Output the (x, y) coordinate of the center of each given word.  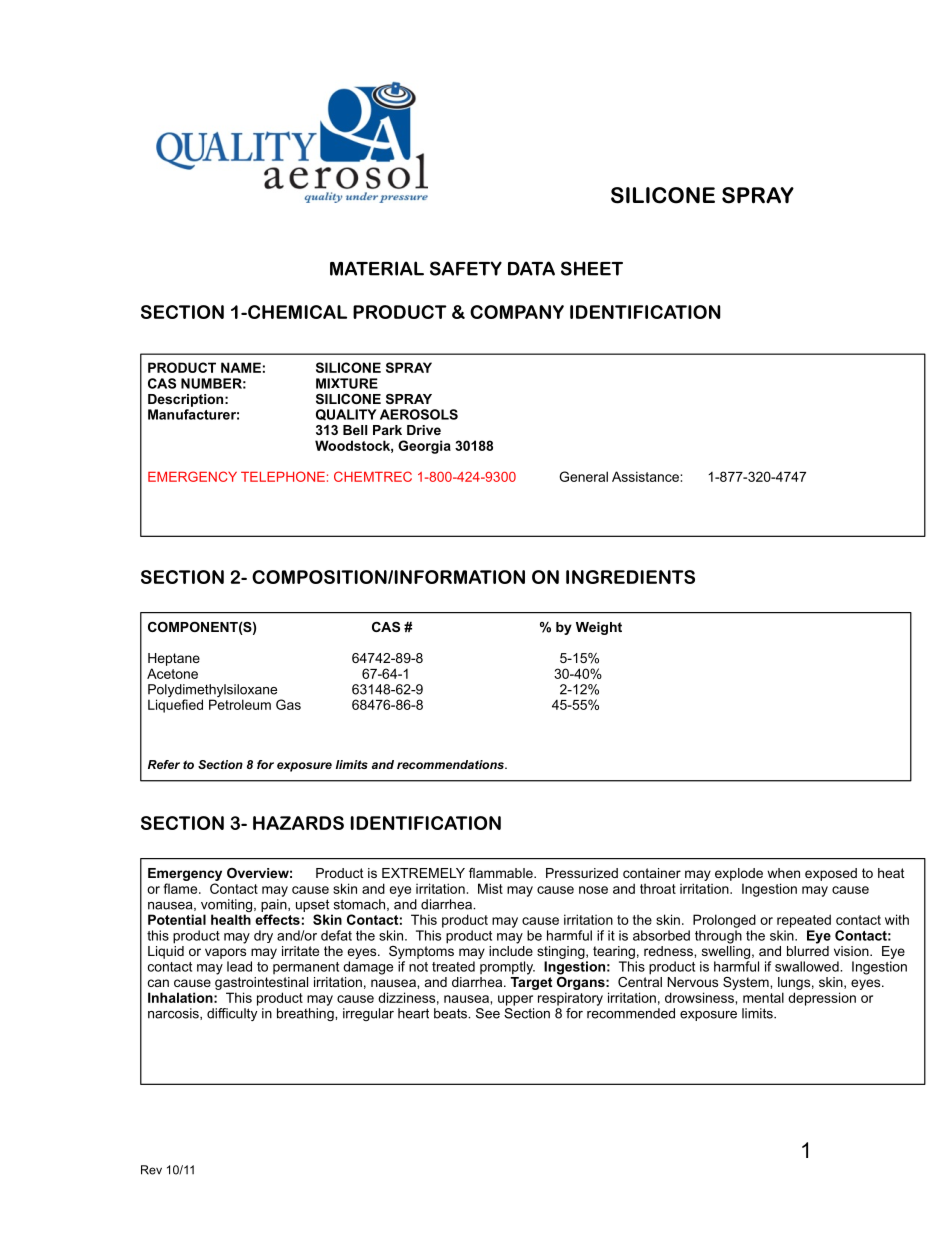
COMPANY (517, 312)
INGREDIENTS (630, 577)
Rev (151, 1170)
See (488, 1013)
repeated (804, 921)
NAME (241, 367)
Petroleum (240, 704)
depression (822, 999)
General (583, 476)
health (231, 919)
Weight (599, 628)
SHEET (592, 268)
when (783, 873)
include (511, 949)
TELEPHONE (283, 476)
